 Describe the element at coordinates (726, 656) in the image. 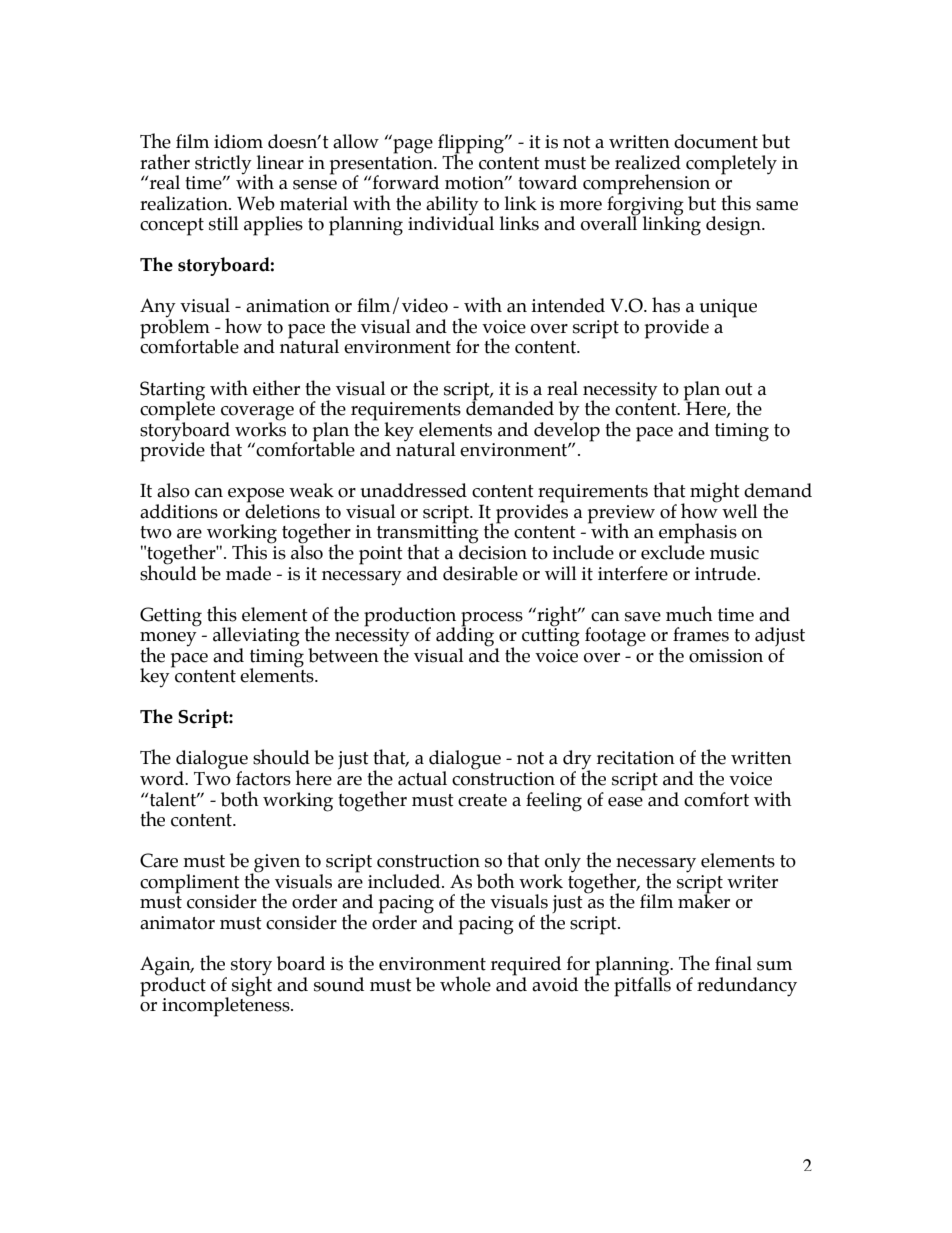

I see `omission` at that location.
